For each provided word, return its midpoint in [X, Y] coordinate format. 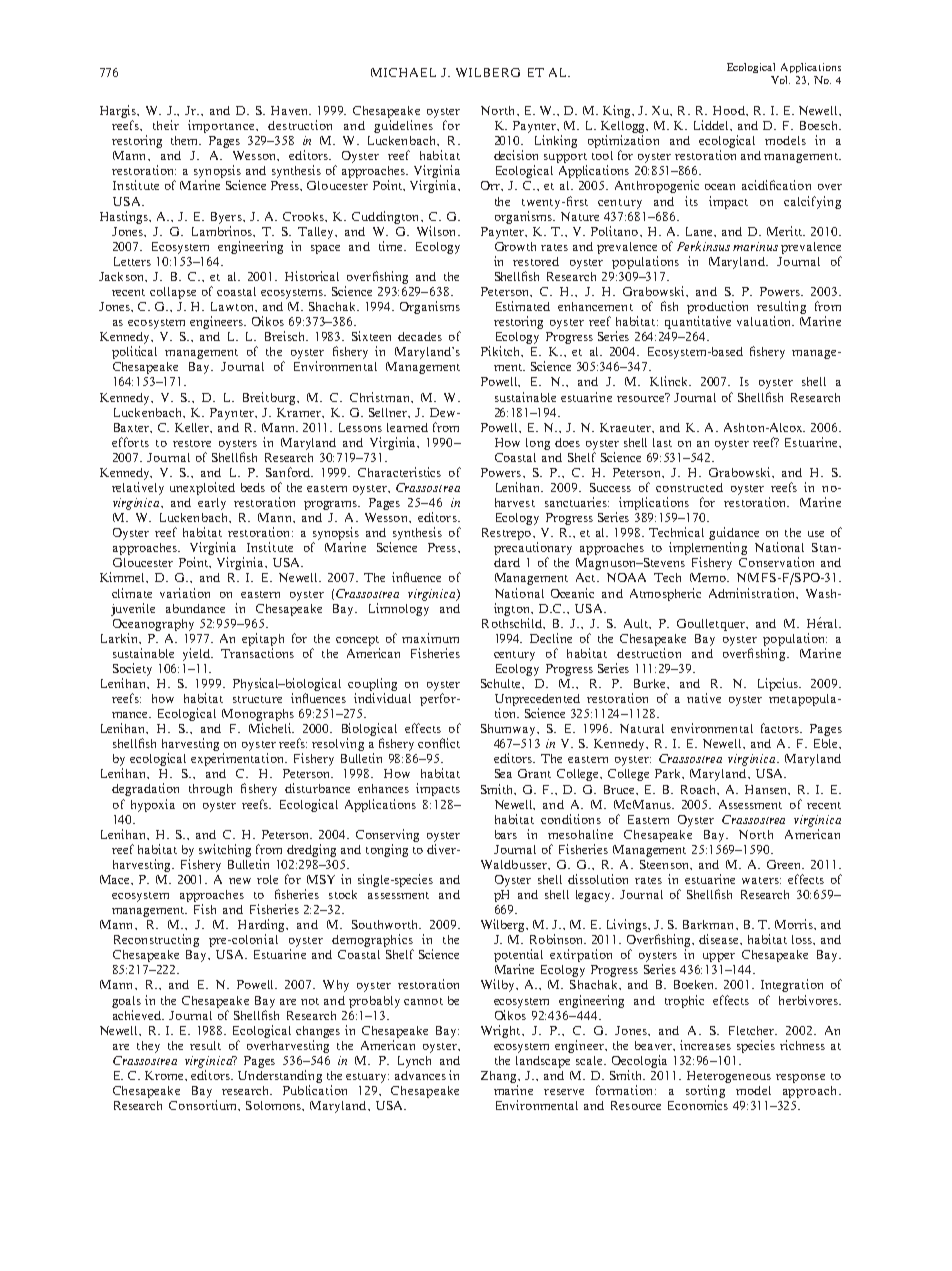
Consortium [204, 1105]
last [662, 442]
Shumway [510, 730]
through [210, 790]
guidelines [403, 126]
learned [407, 427]
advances [420, 1075]
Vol [780, 80]
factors [781, 728]
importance [223, 126]
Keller [193, 428]
